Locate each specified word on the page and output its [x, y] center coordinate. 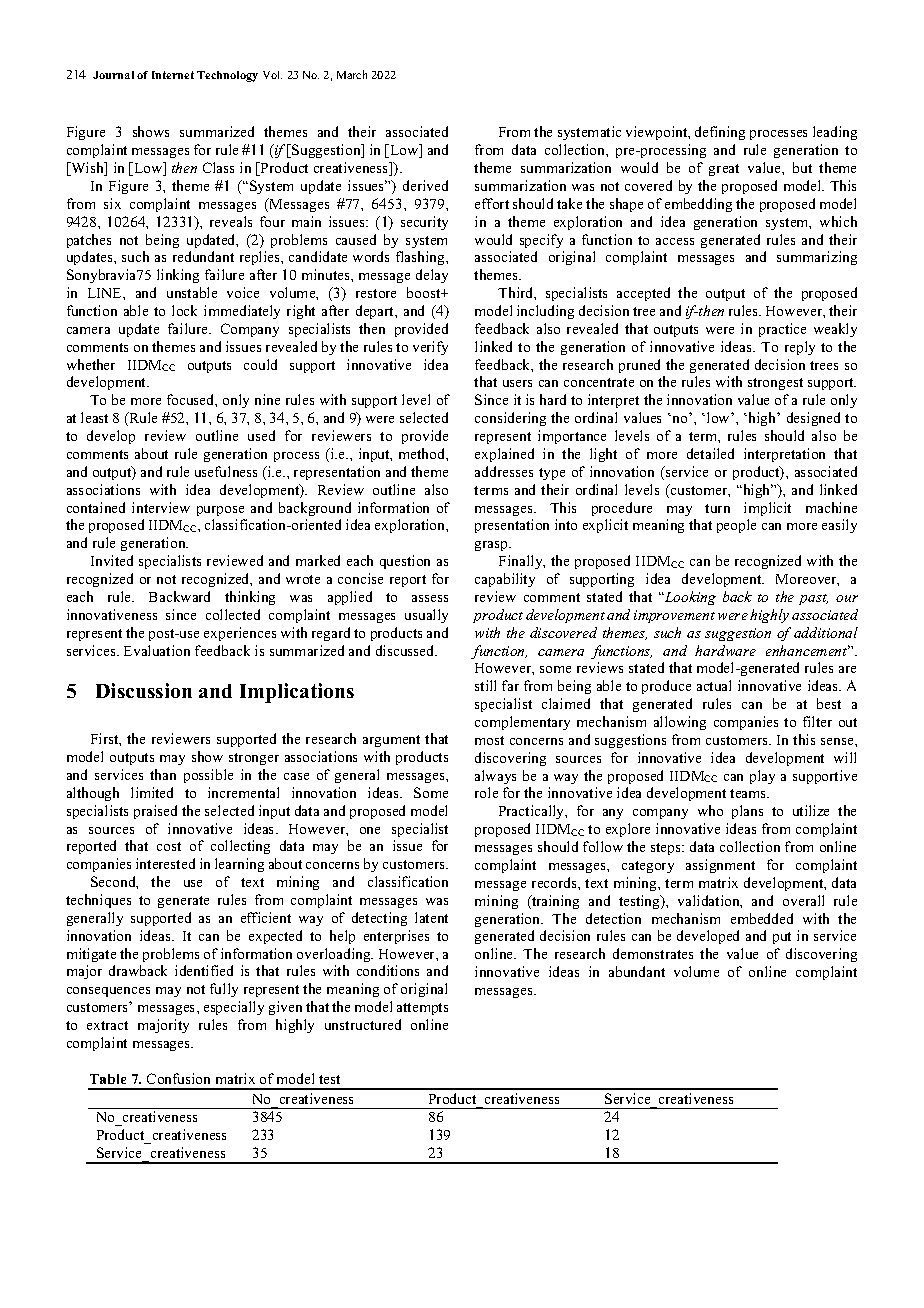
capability [505, 580]
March [352, 74]
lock [184, 310]
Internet [173, 75]
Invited [112, 560]
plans [747, 812]
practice [782, 330]
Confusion [178, 1078]
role [486, 792]
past [813, 599]
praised [155, 812]
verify [430, 348]
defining [720, 133]
